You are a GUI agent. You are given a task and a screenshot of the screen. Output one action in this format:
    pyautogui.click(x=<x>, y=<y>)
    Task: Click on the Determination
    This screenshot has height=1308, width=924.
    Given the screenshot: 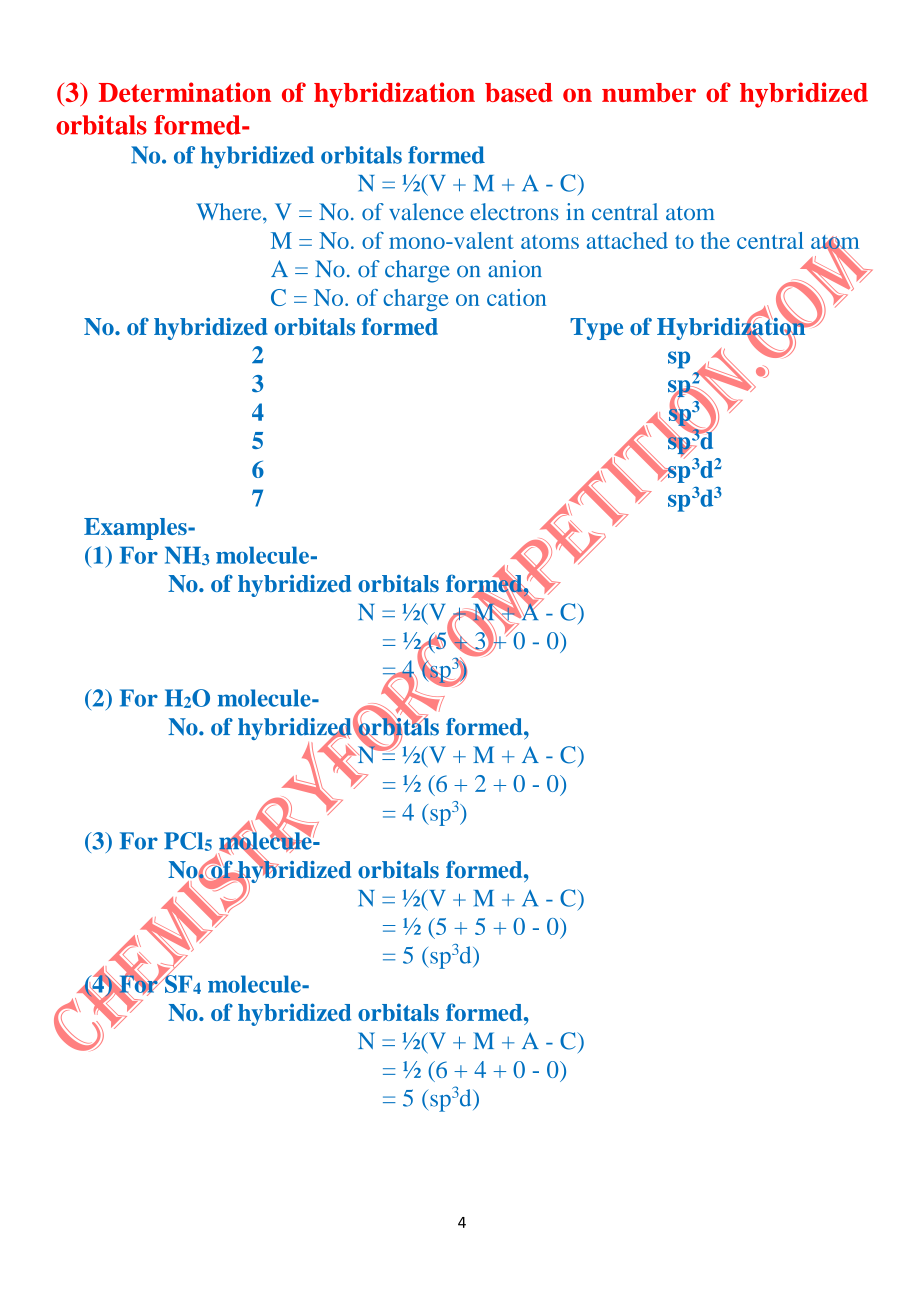 What is the action you would take?
    pyautogui.click(x=185, y=92)
